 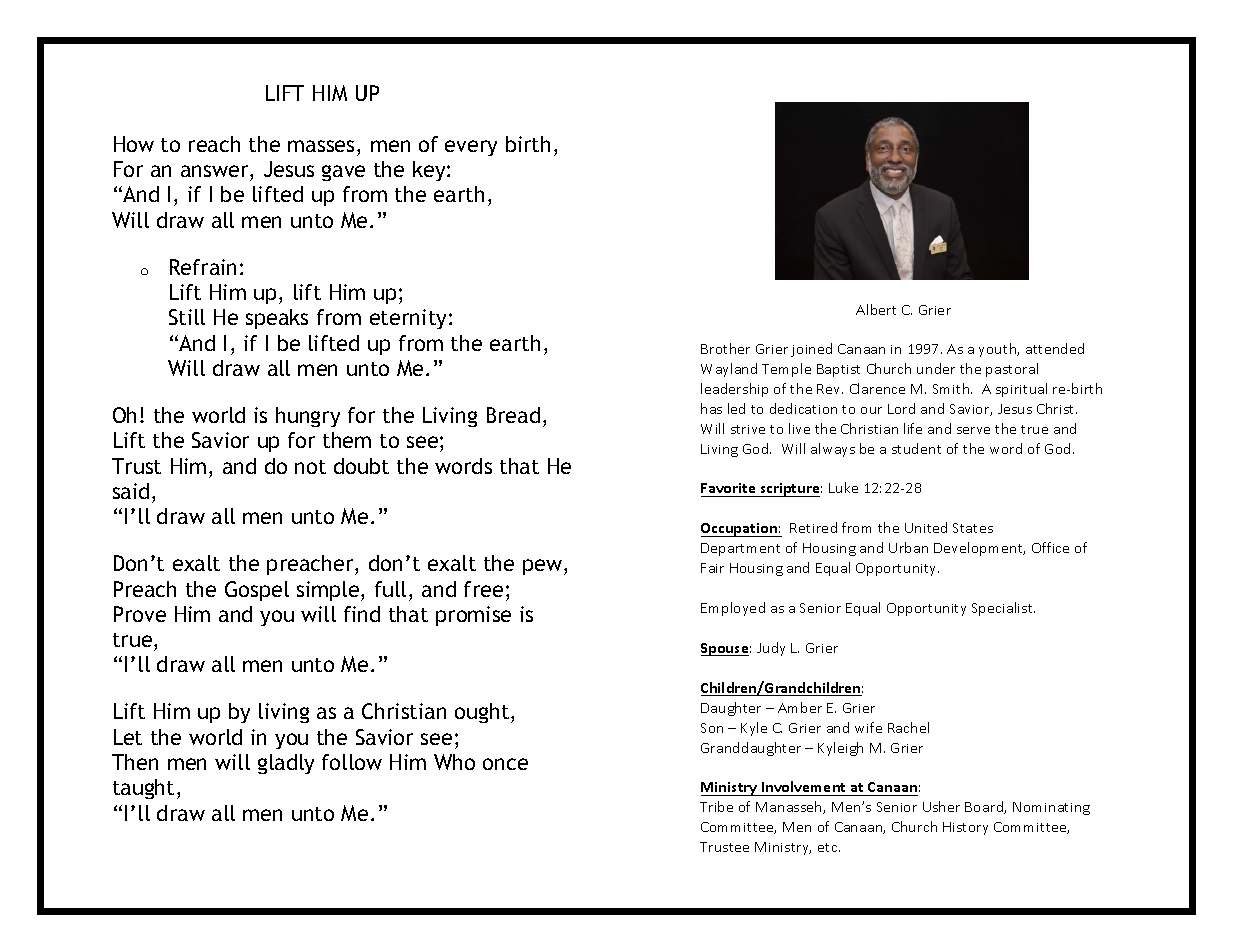 I want to click on Specialist, so click(x=1003, y=609).
